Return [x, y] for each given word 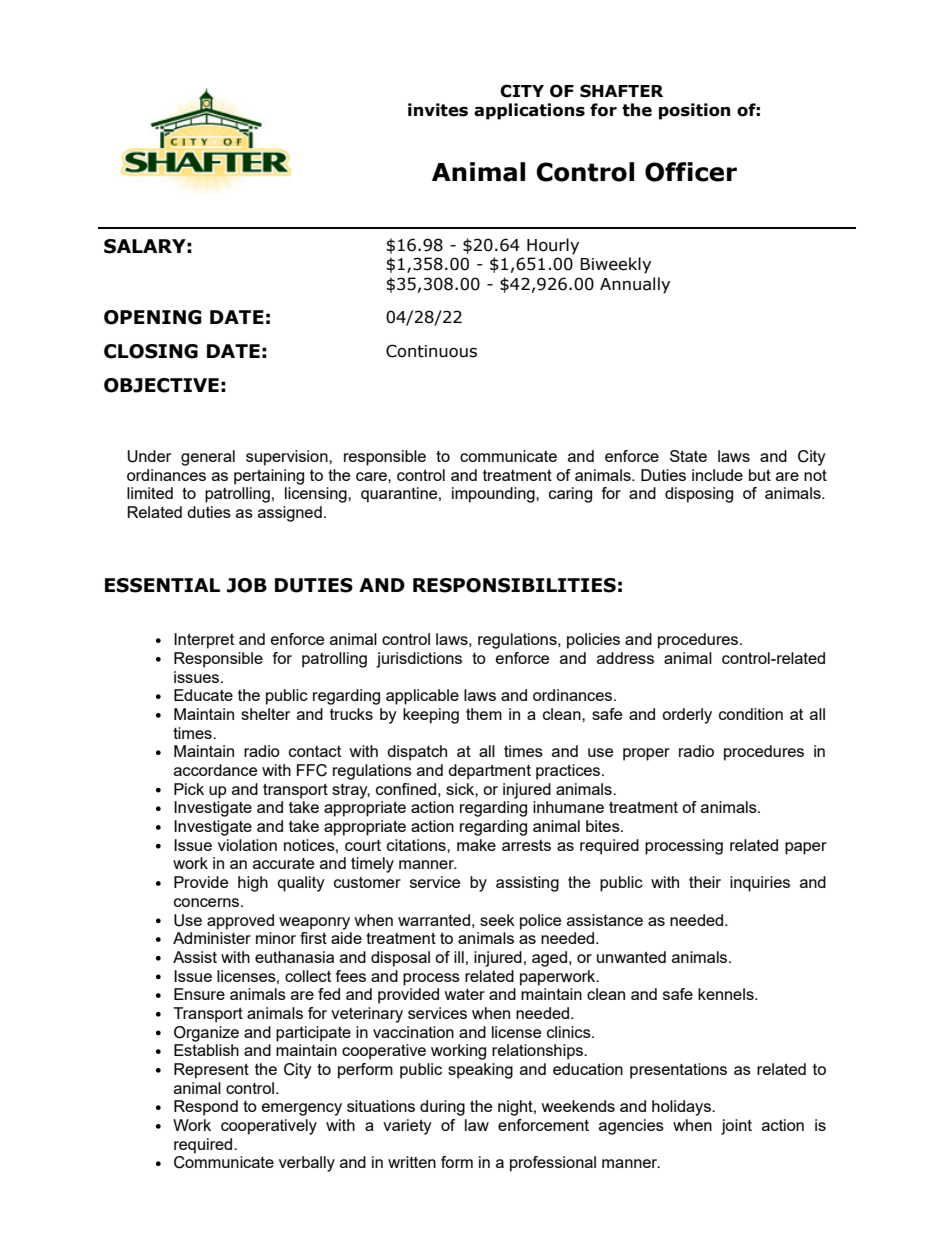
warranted [434, 920]
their [705, 882]
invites [438, 110]
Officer [691, 172]
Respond [206, 1108]
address [625, 658]
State [688, 456]
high [253, 884]
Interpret [204, 641]
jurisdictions [419, 660]
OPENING [153, 317]
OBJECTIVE [161, 385]
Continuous [431, 351]
